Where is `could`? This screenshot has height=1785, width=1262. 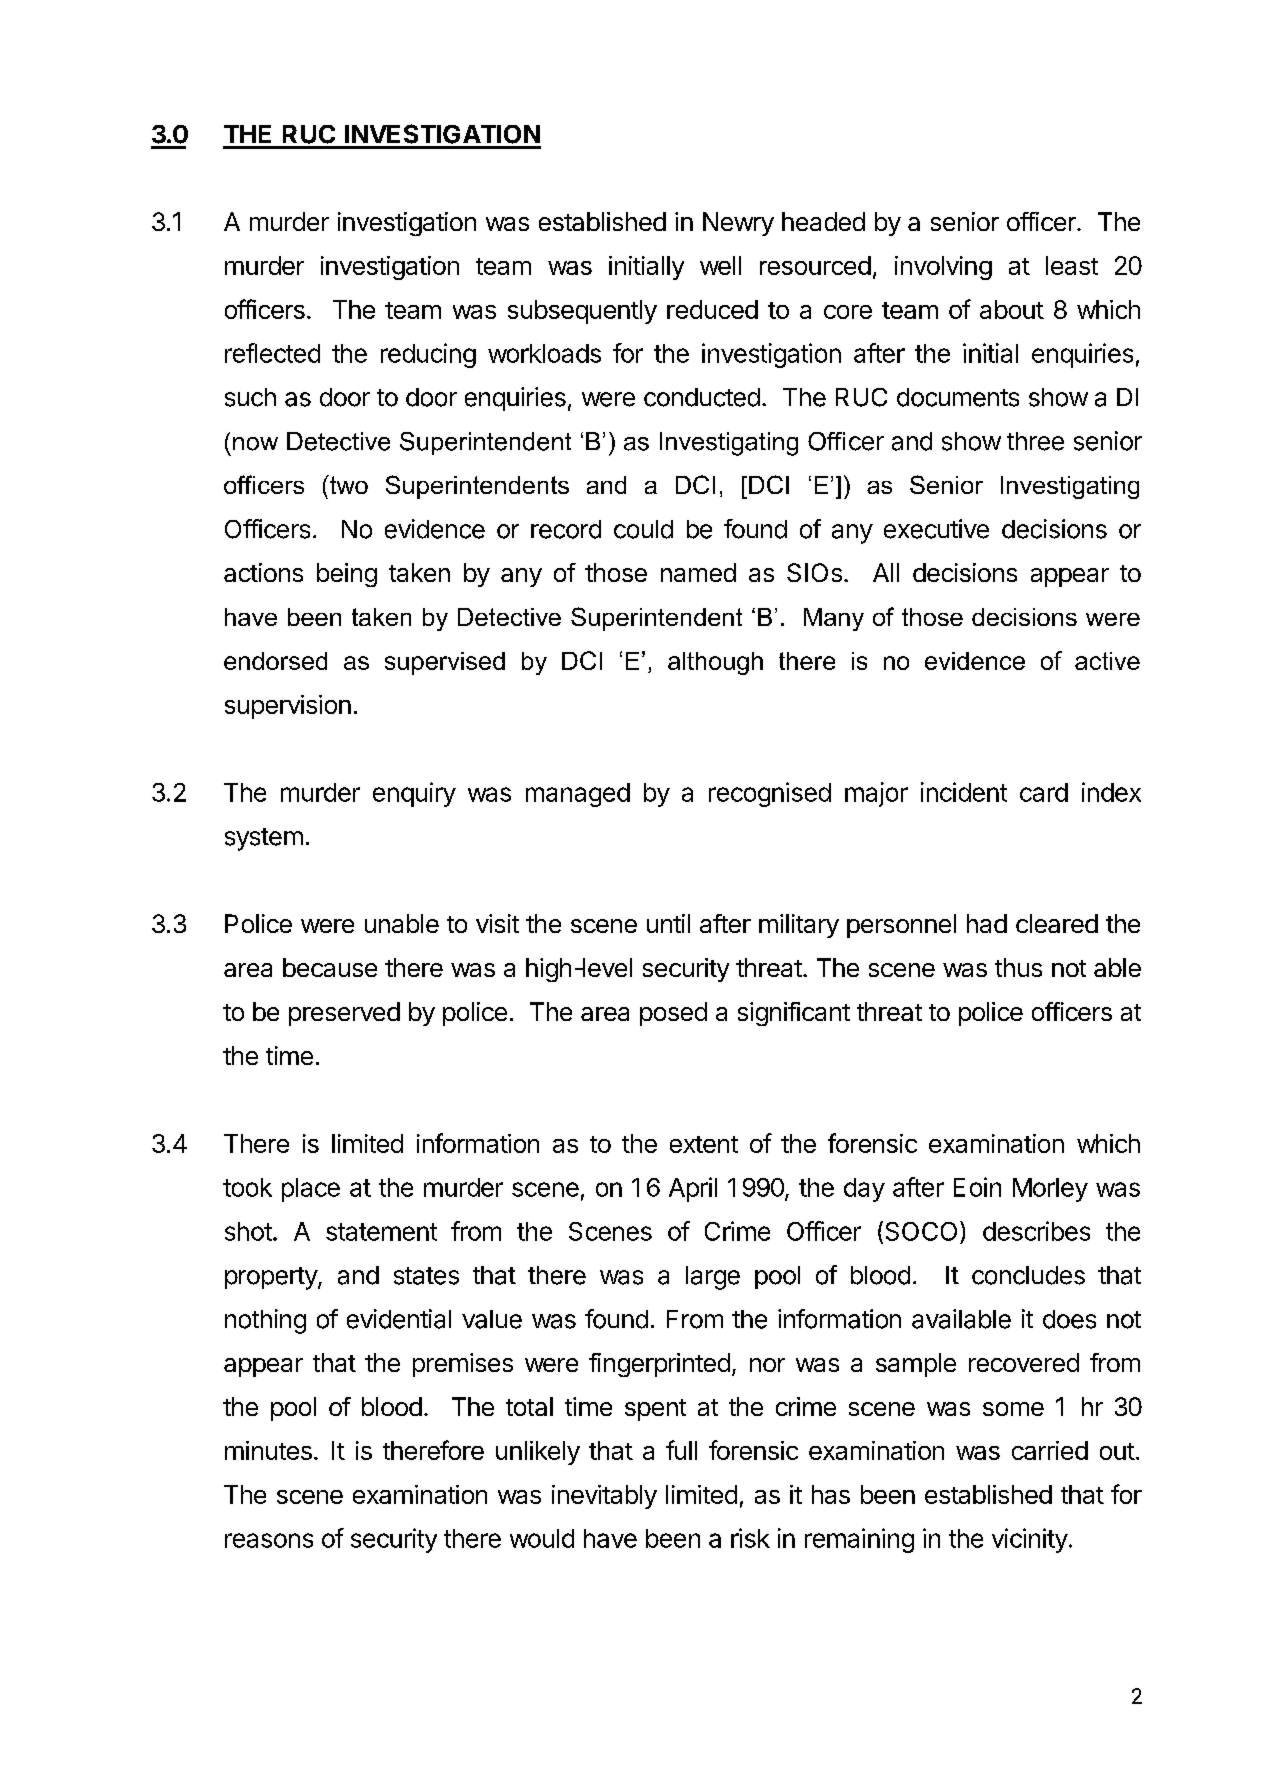 could is located at coordinates (643, 529).
